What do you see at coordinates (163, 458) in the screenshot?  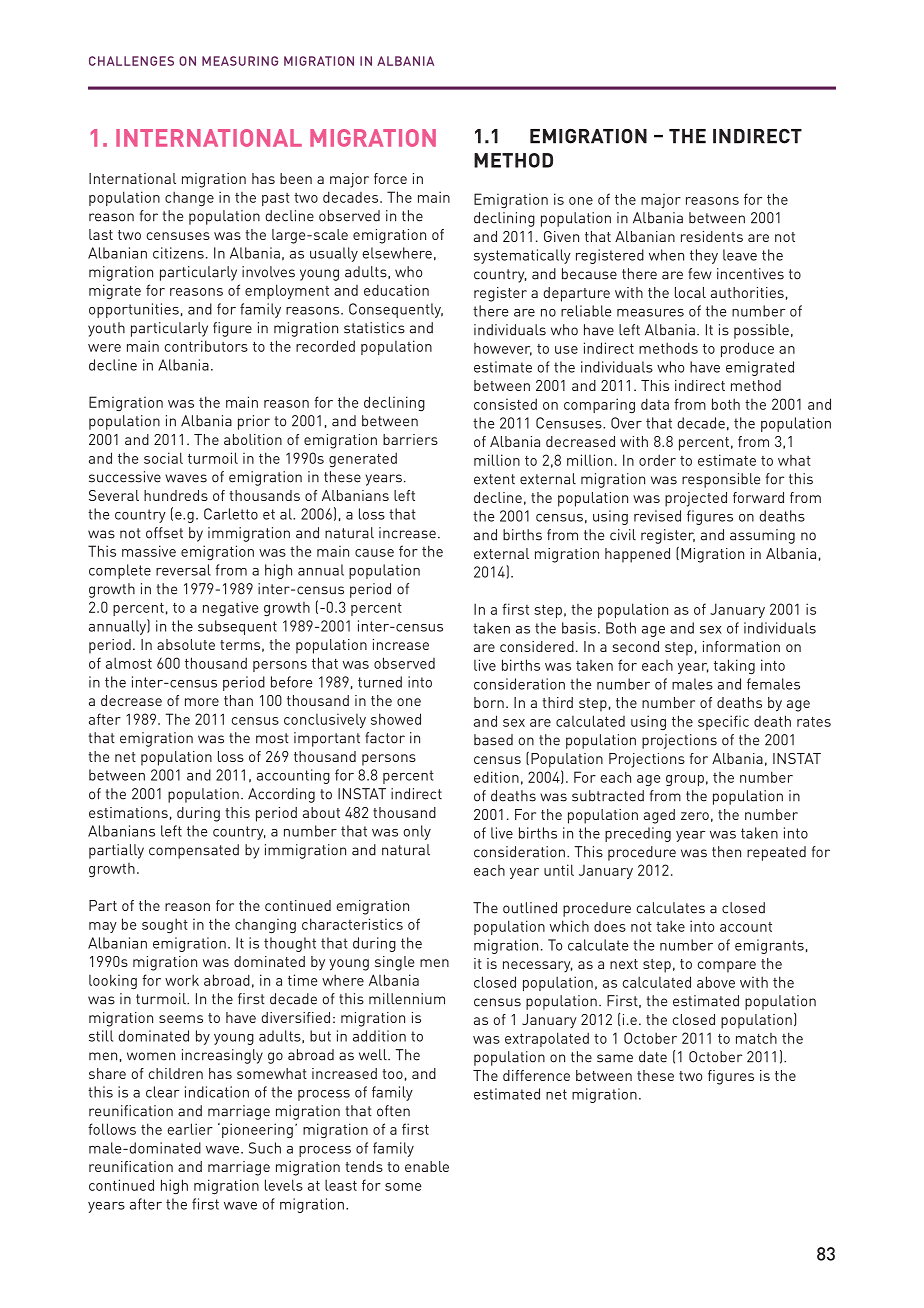 I see `social` at bounding box center [163, 458].
